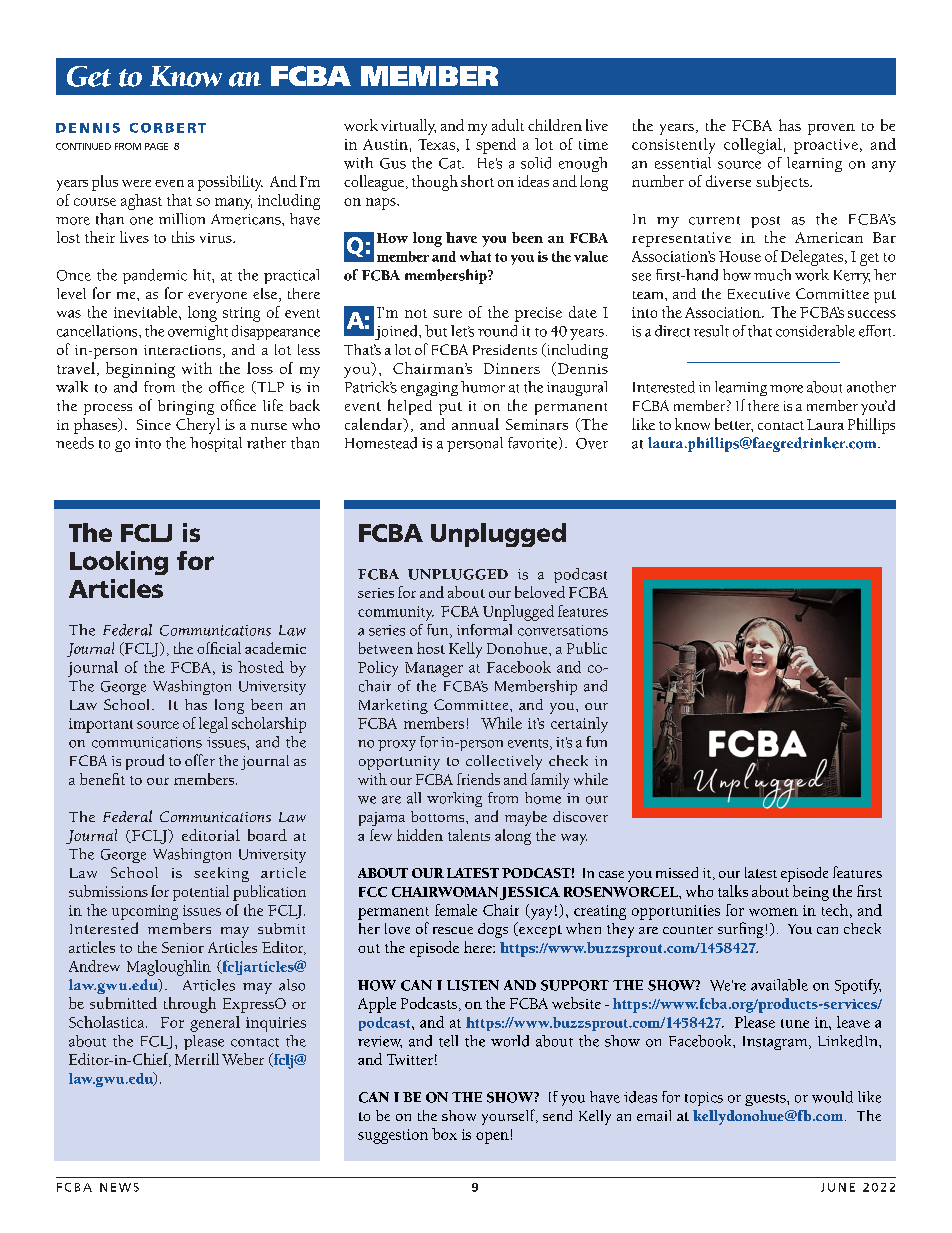 The height and width of the document is (1233, 952). Describe the element at coordinates (119, 1187) in the document. I see `NEWS` at that location.
